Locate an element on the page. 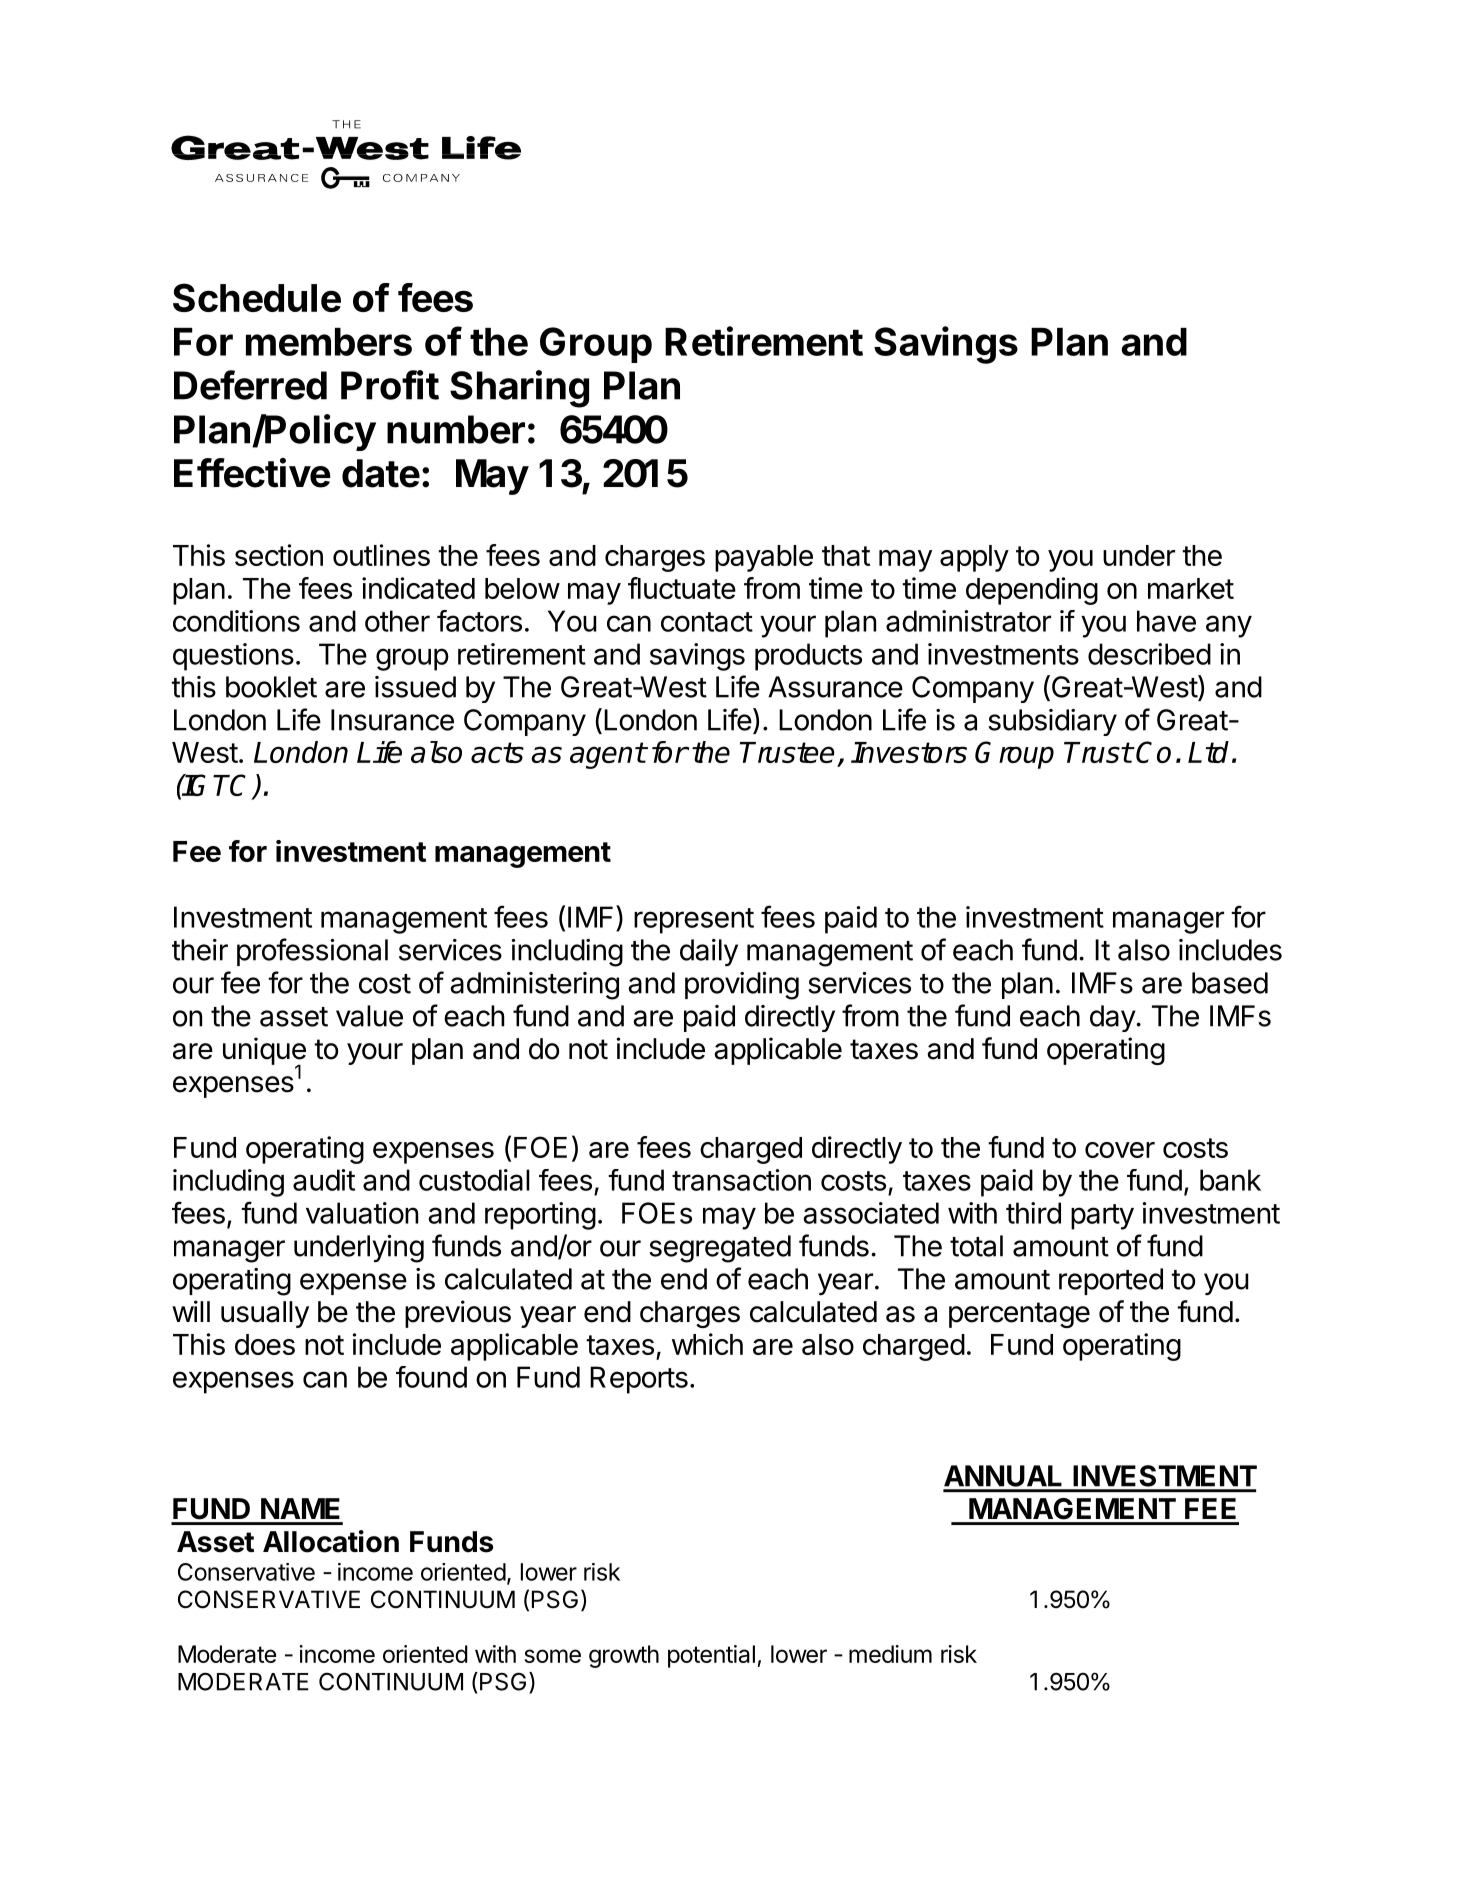 The width and height of the page is (1458, 1887). reported is located at coordinates (1111, 1281).
